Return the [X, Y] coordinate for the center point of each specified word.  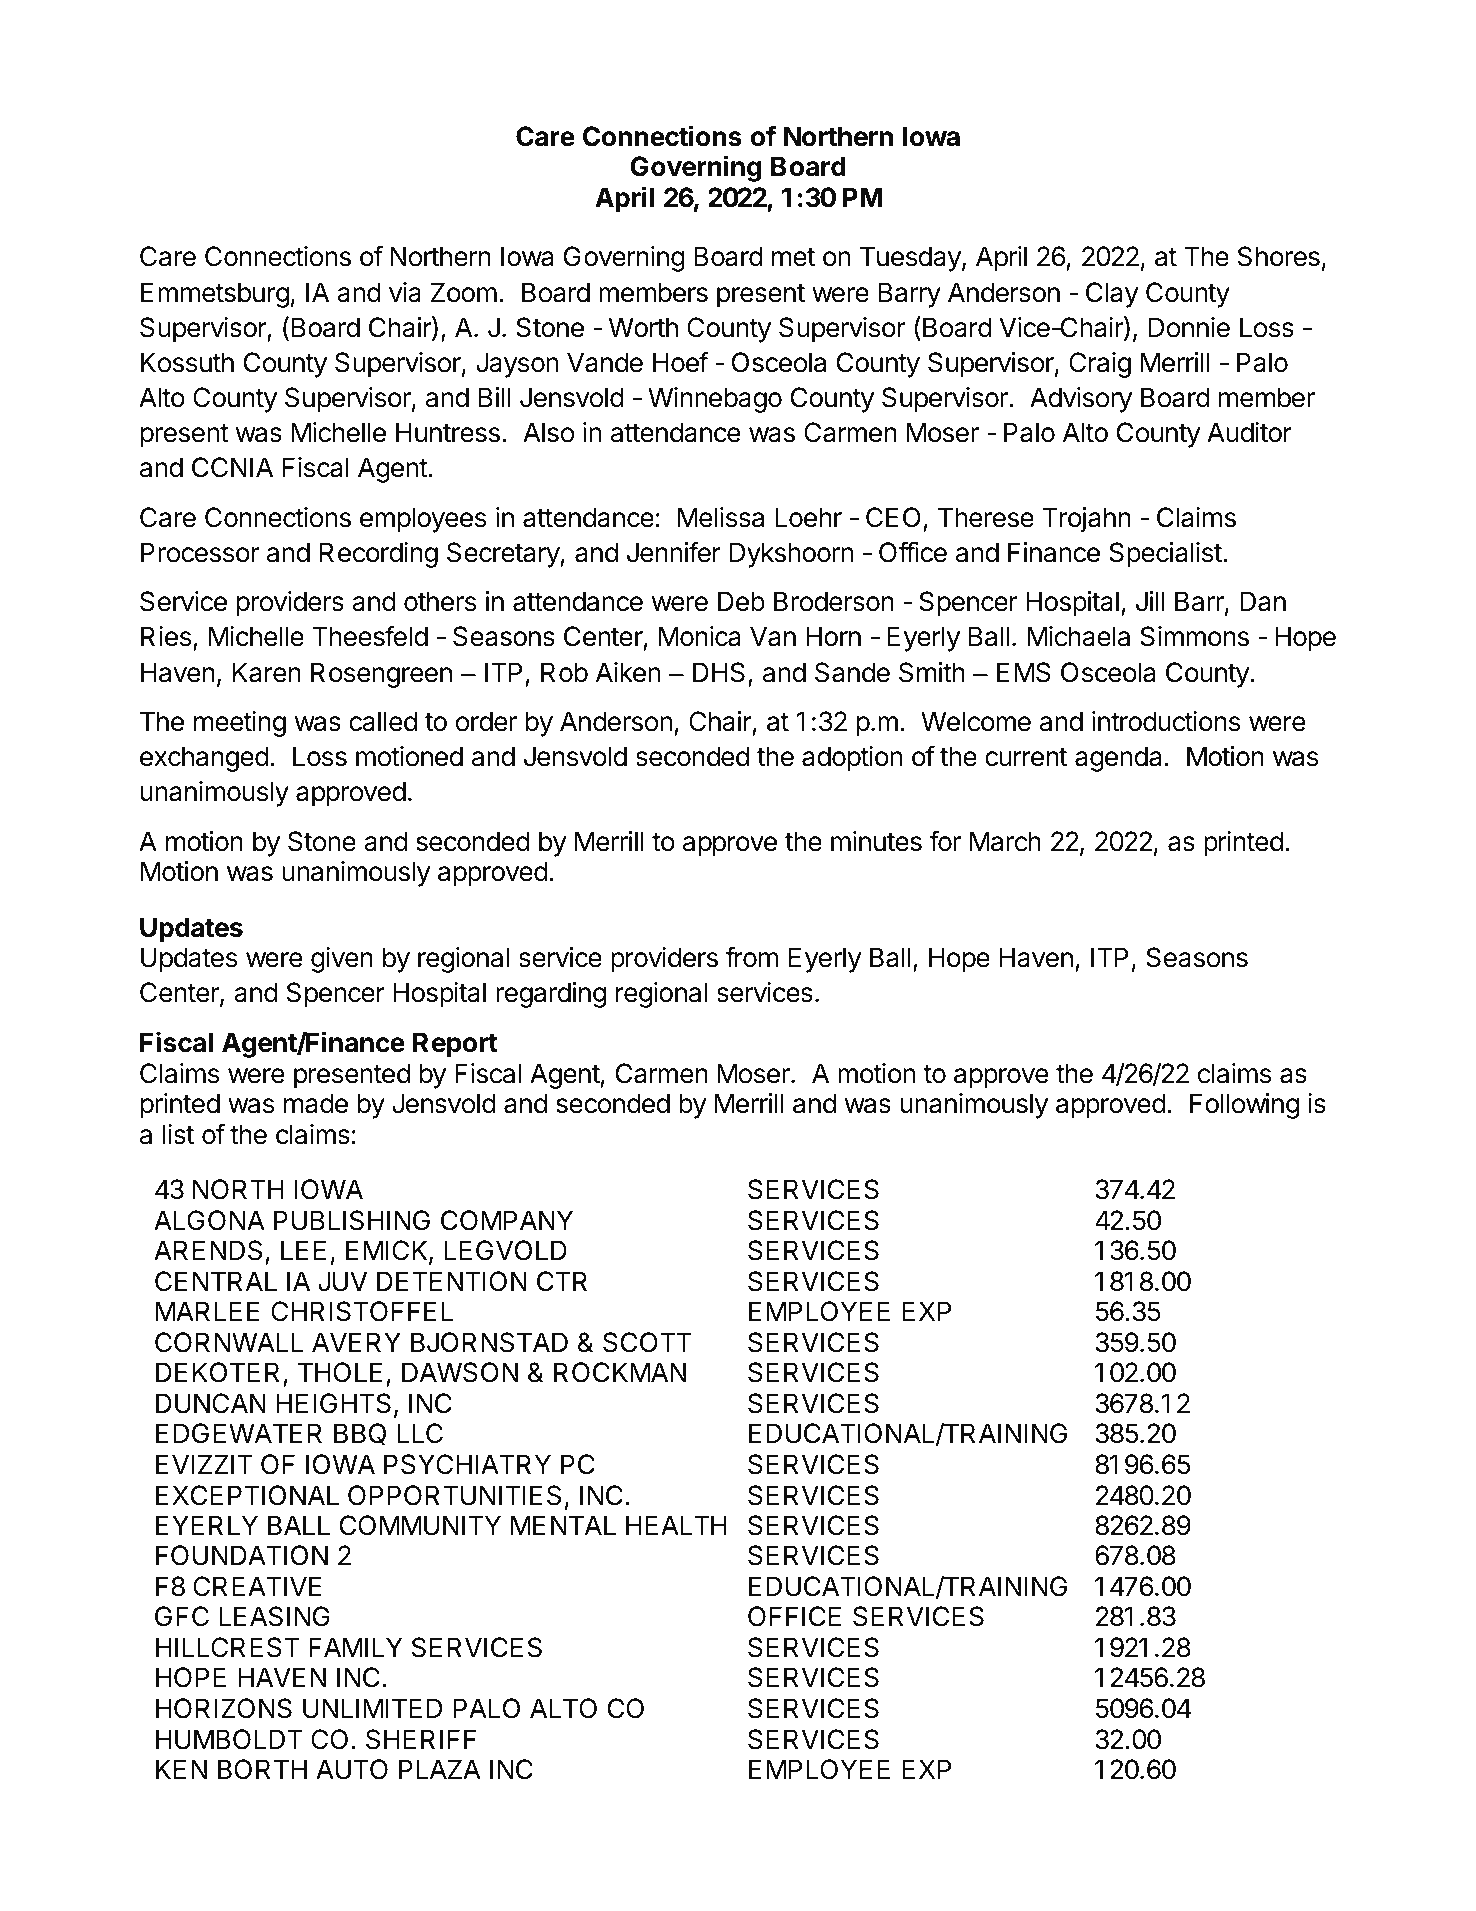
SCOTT [647, 1342]
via [405, 292]
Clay [1112, 295]
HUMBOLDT [229, 1739]
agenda [1118, 759]
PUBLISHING [352, 1220]
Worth [643, 327]
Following [1244, 1106]
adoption [852, 759]
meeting [240, 724]
